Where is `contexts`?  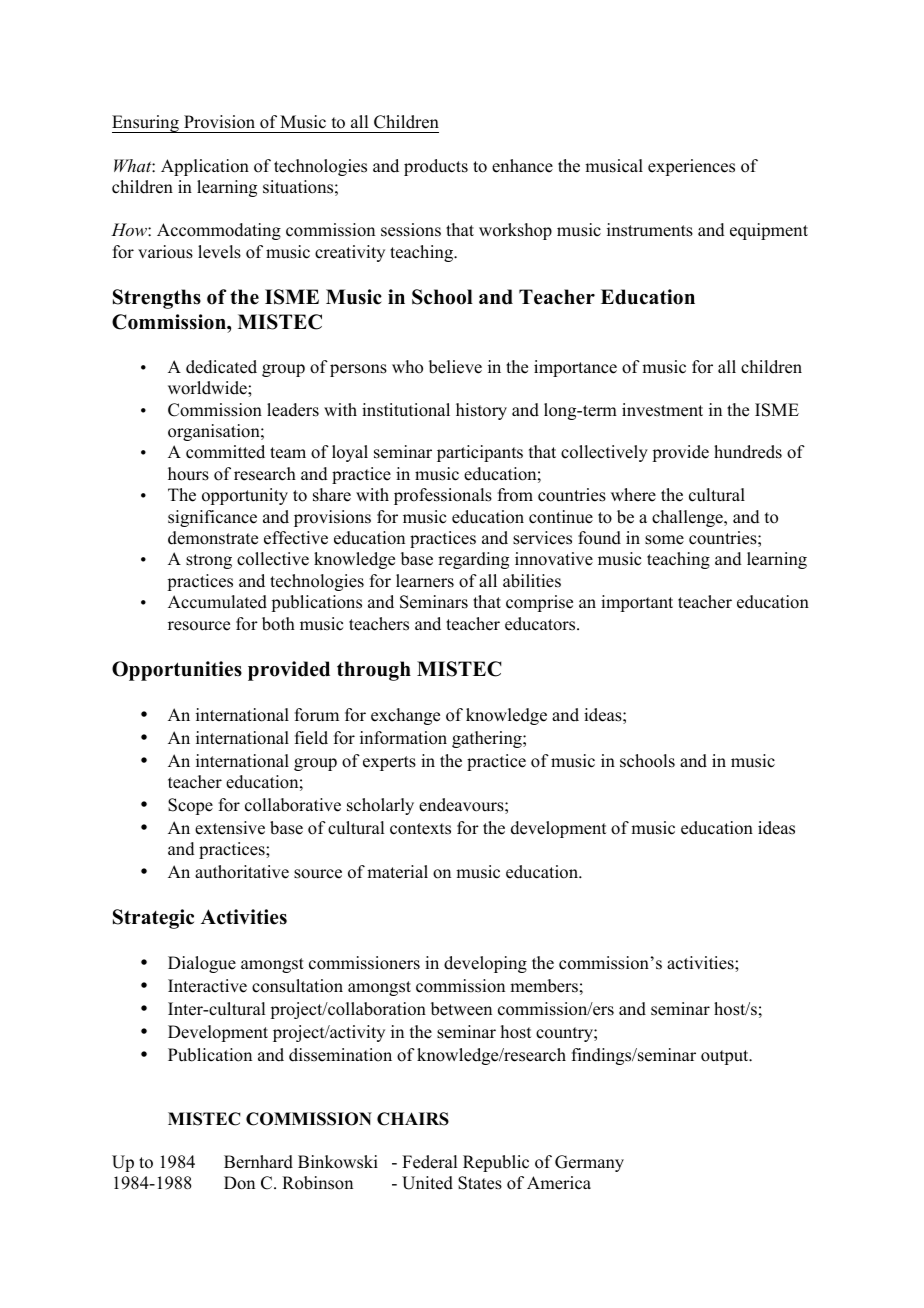
contexts is located at coordinates (420, 829).
